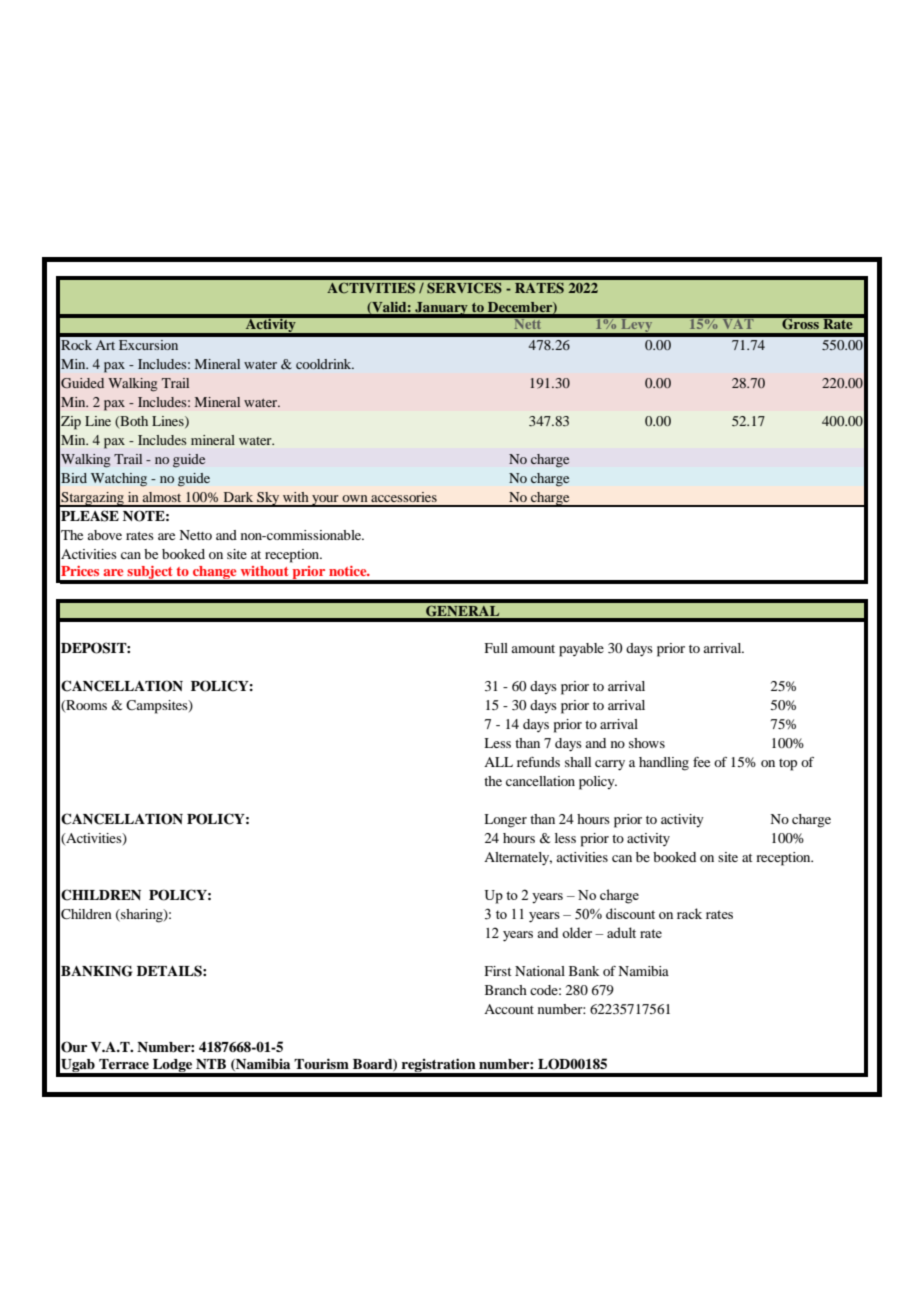  I want to click on notice, so click(349, 571).
